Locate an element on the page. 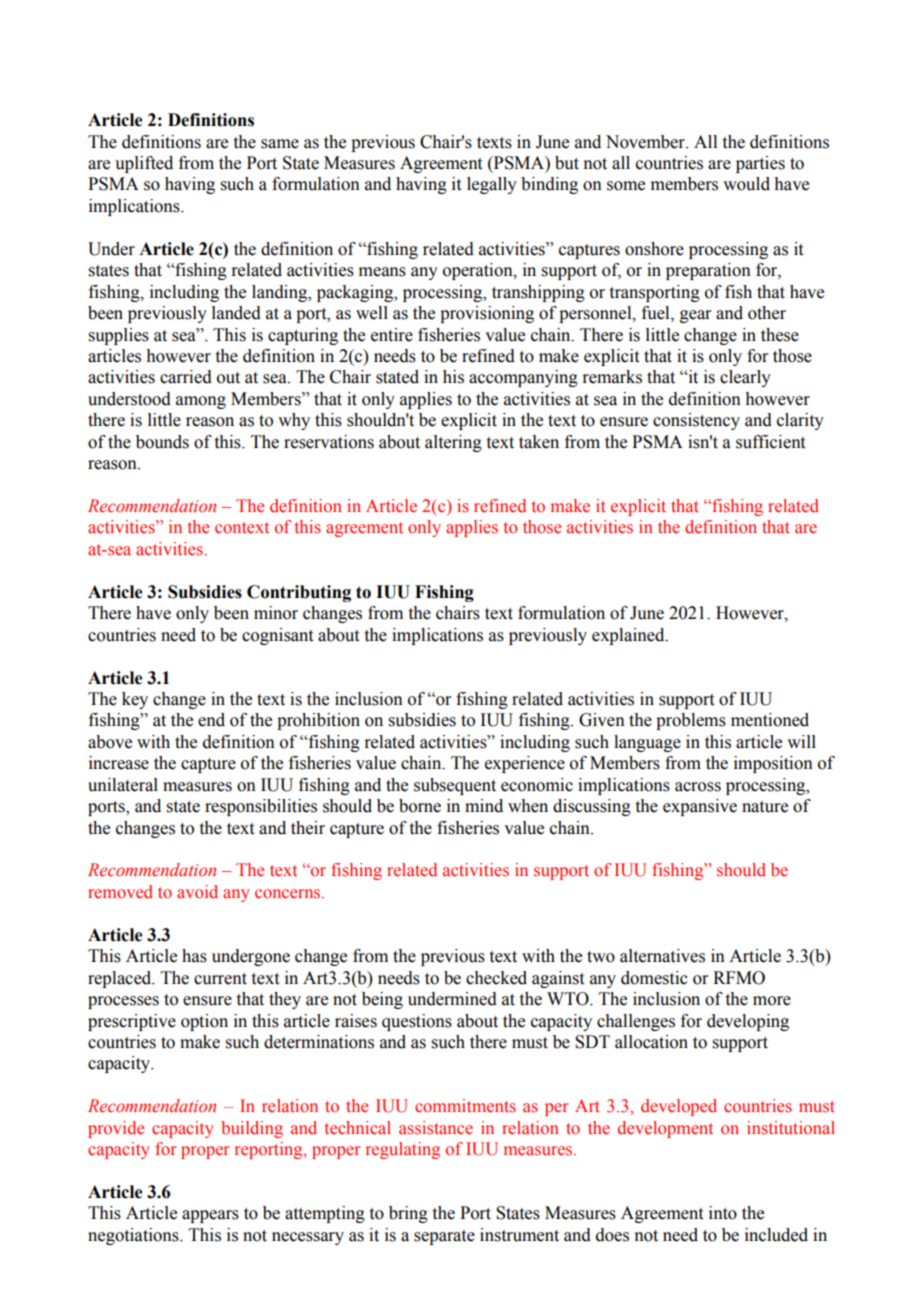  avoid is located at coordinates (197, 891).
